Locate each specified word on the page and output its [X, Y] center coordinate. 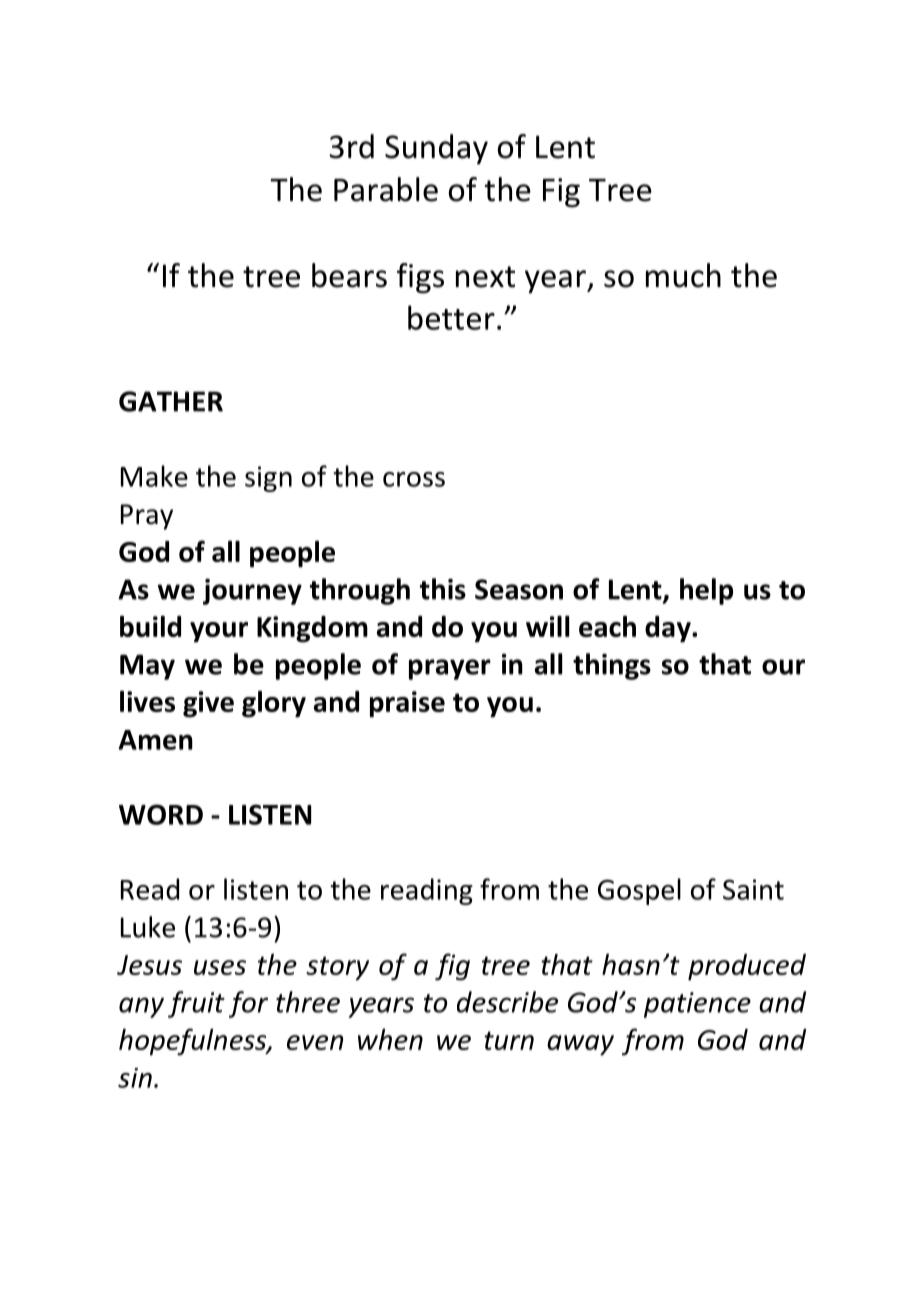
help [706, 591]
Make [154, 476]
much [683, 275]
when [390, 1039]
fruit [196, 1004]
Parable [386, 189]
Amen [155, 740]
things [612, 666]
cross [414, 479]
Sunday [436, 149]
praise [407, 704]
